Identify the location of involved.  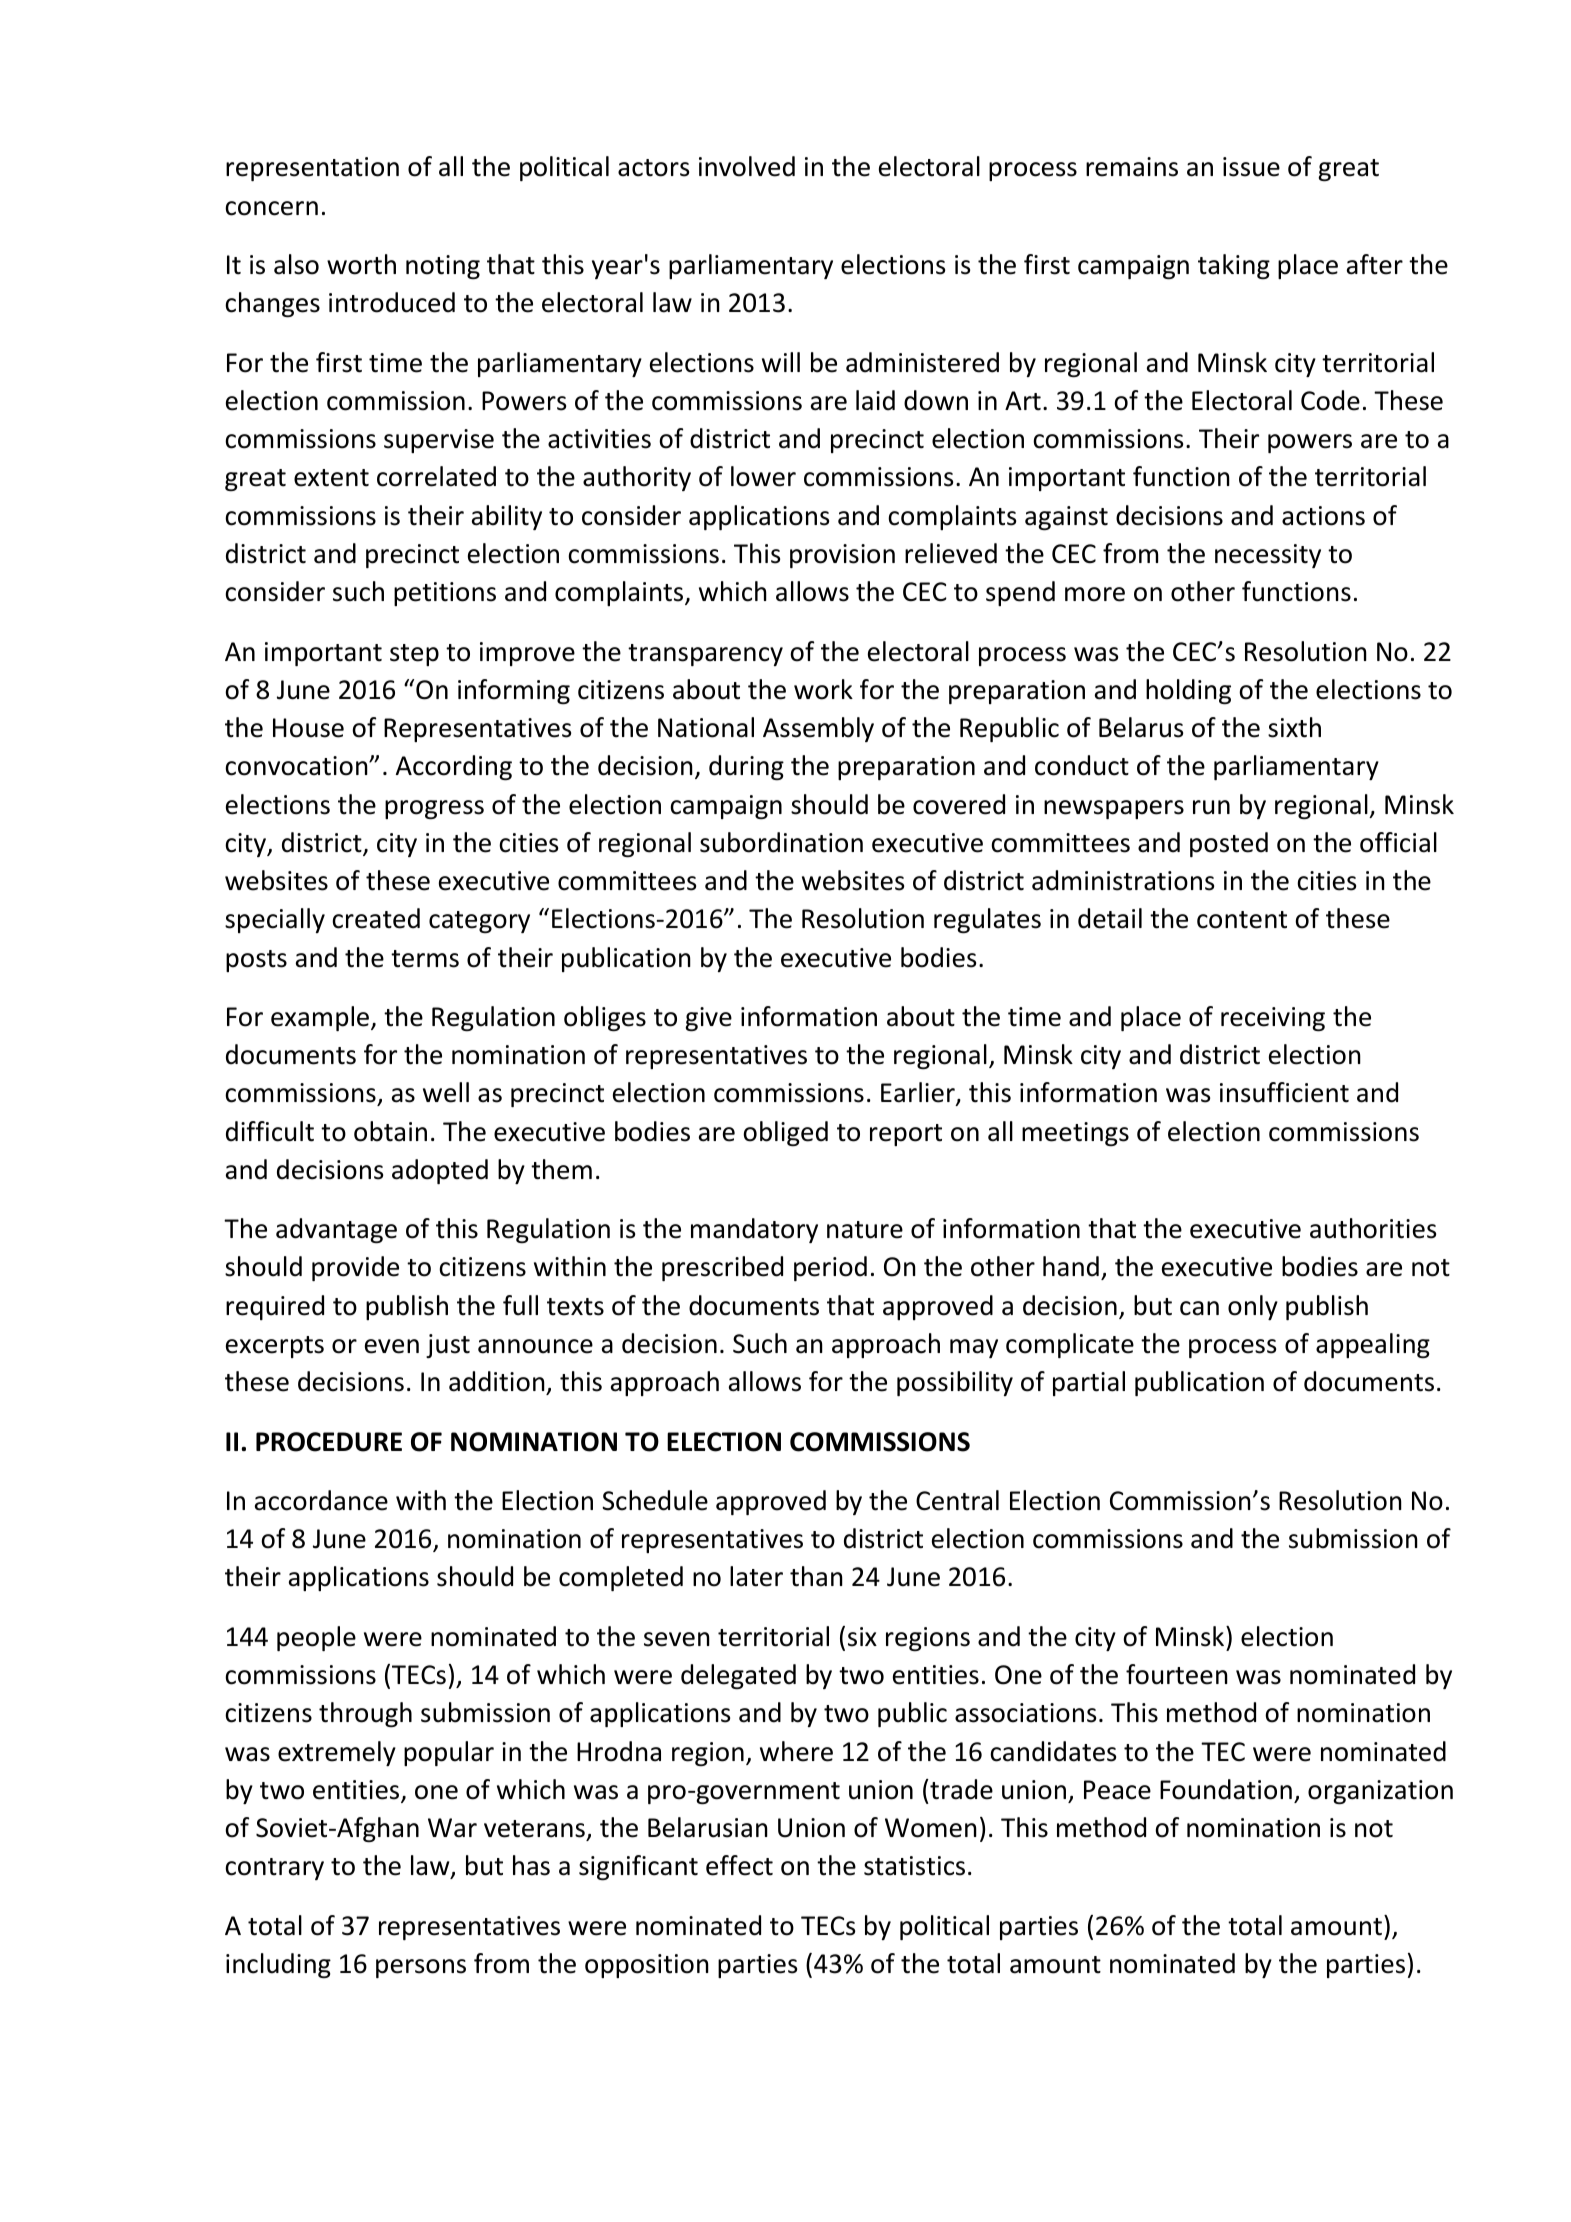
(747, 166).
